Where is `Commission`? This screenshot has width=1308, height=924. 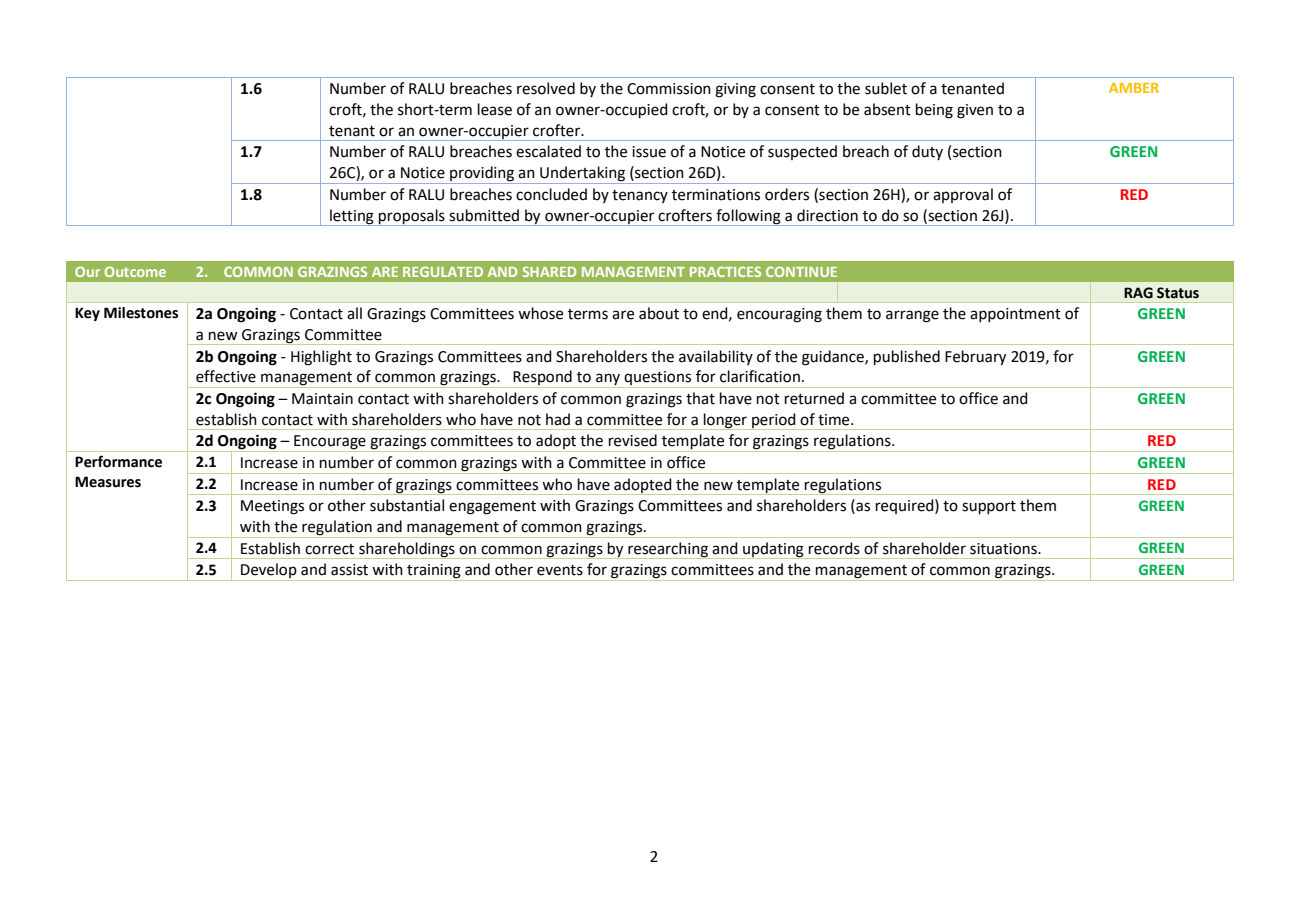
Commission is located at coordinates (669, 89).
